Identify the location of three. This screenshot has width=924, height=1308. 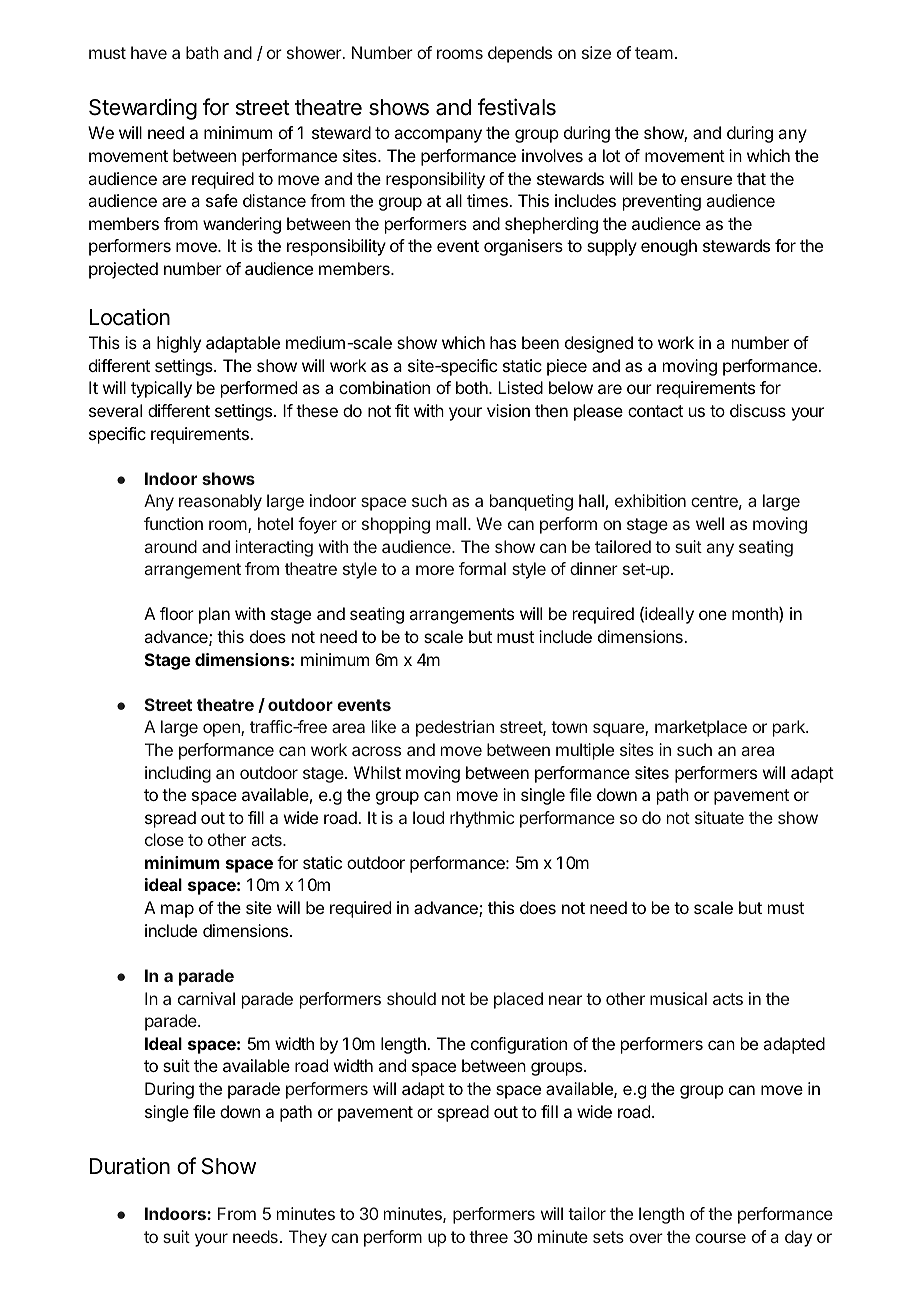
(488, 1236).
